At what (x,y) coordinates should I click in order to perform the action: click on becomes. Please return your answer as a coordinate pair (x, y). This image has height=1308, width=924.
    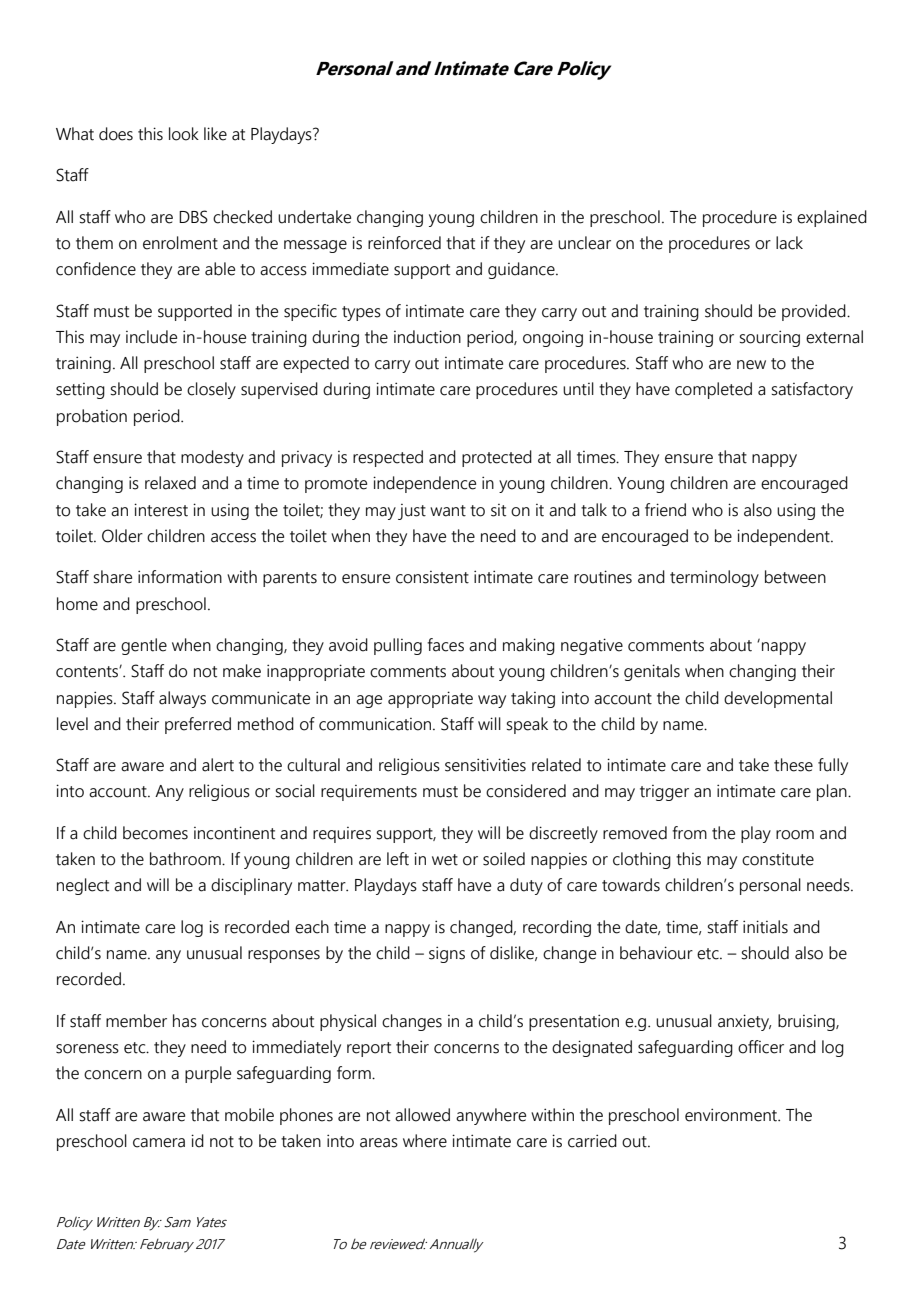
    Looking at the image, I should click on (155, 833).
